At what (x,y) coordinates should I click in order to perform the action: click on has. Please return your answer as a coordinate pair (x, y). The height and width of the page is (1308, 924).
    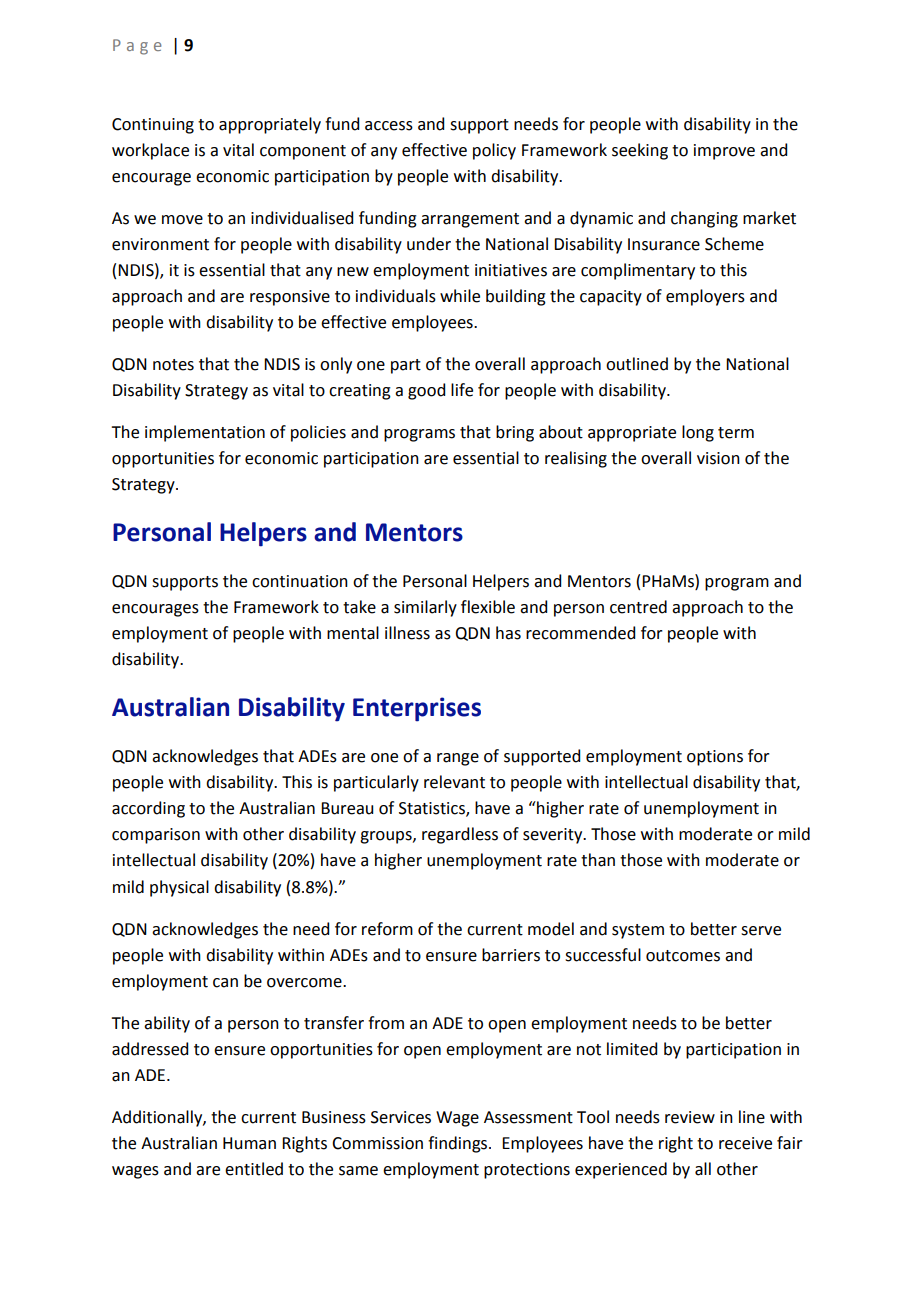
    Looking at the image, I should click on (508, 633).
